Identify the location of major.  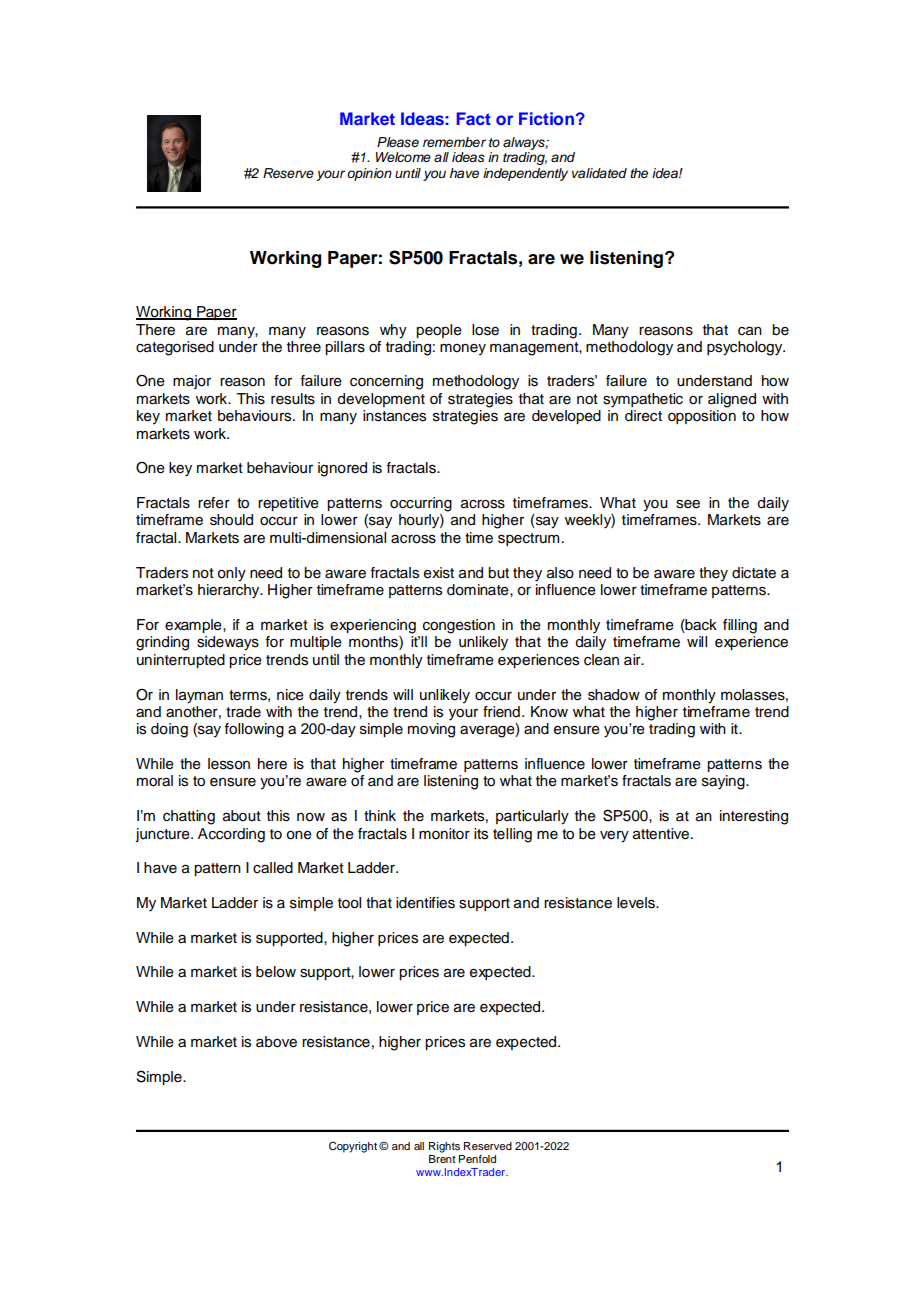
(192, 382).
